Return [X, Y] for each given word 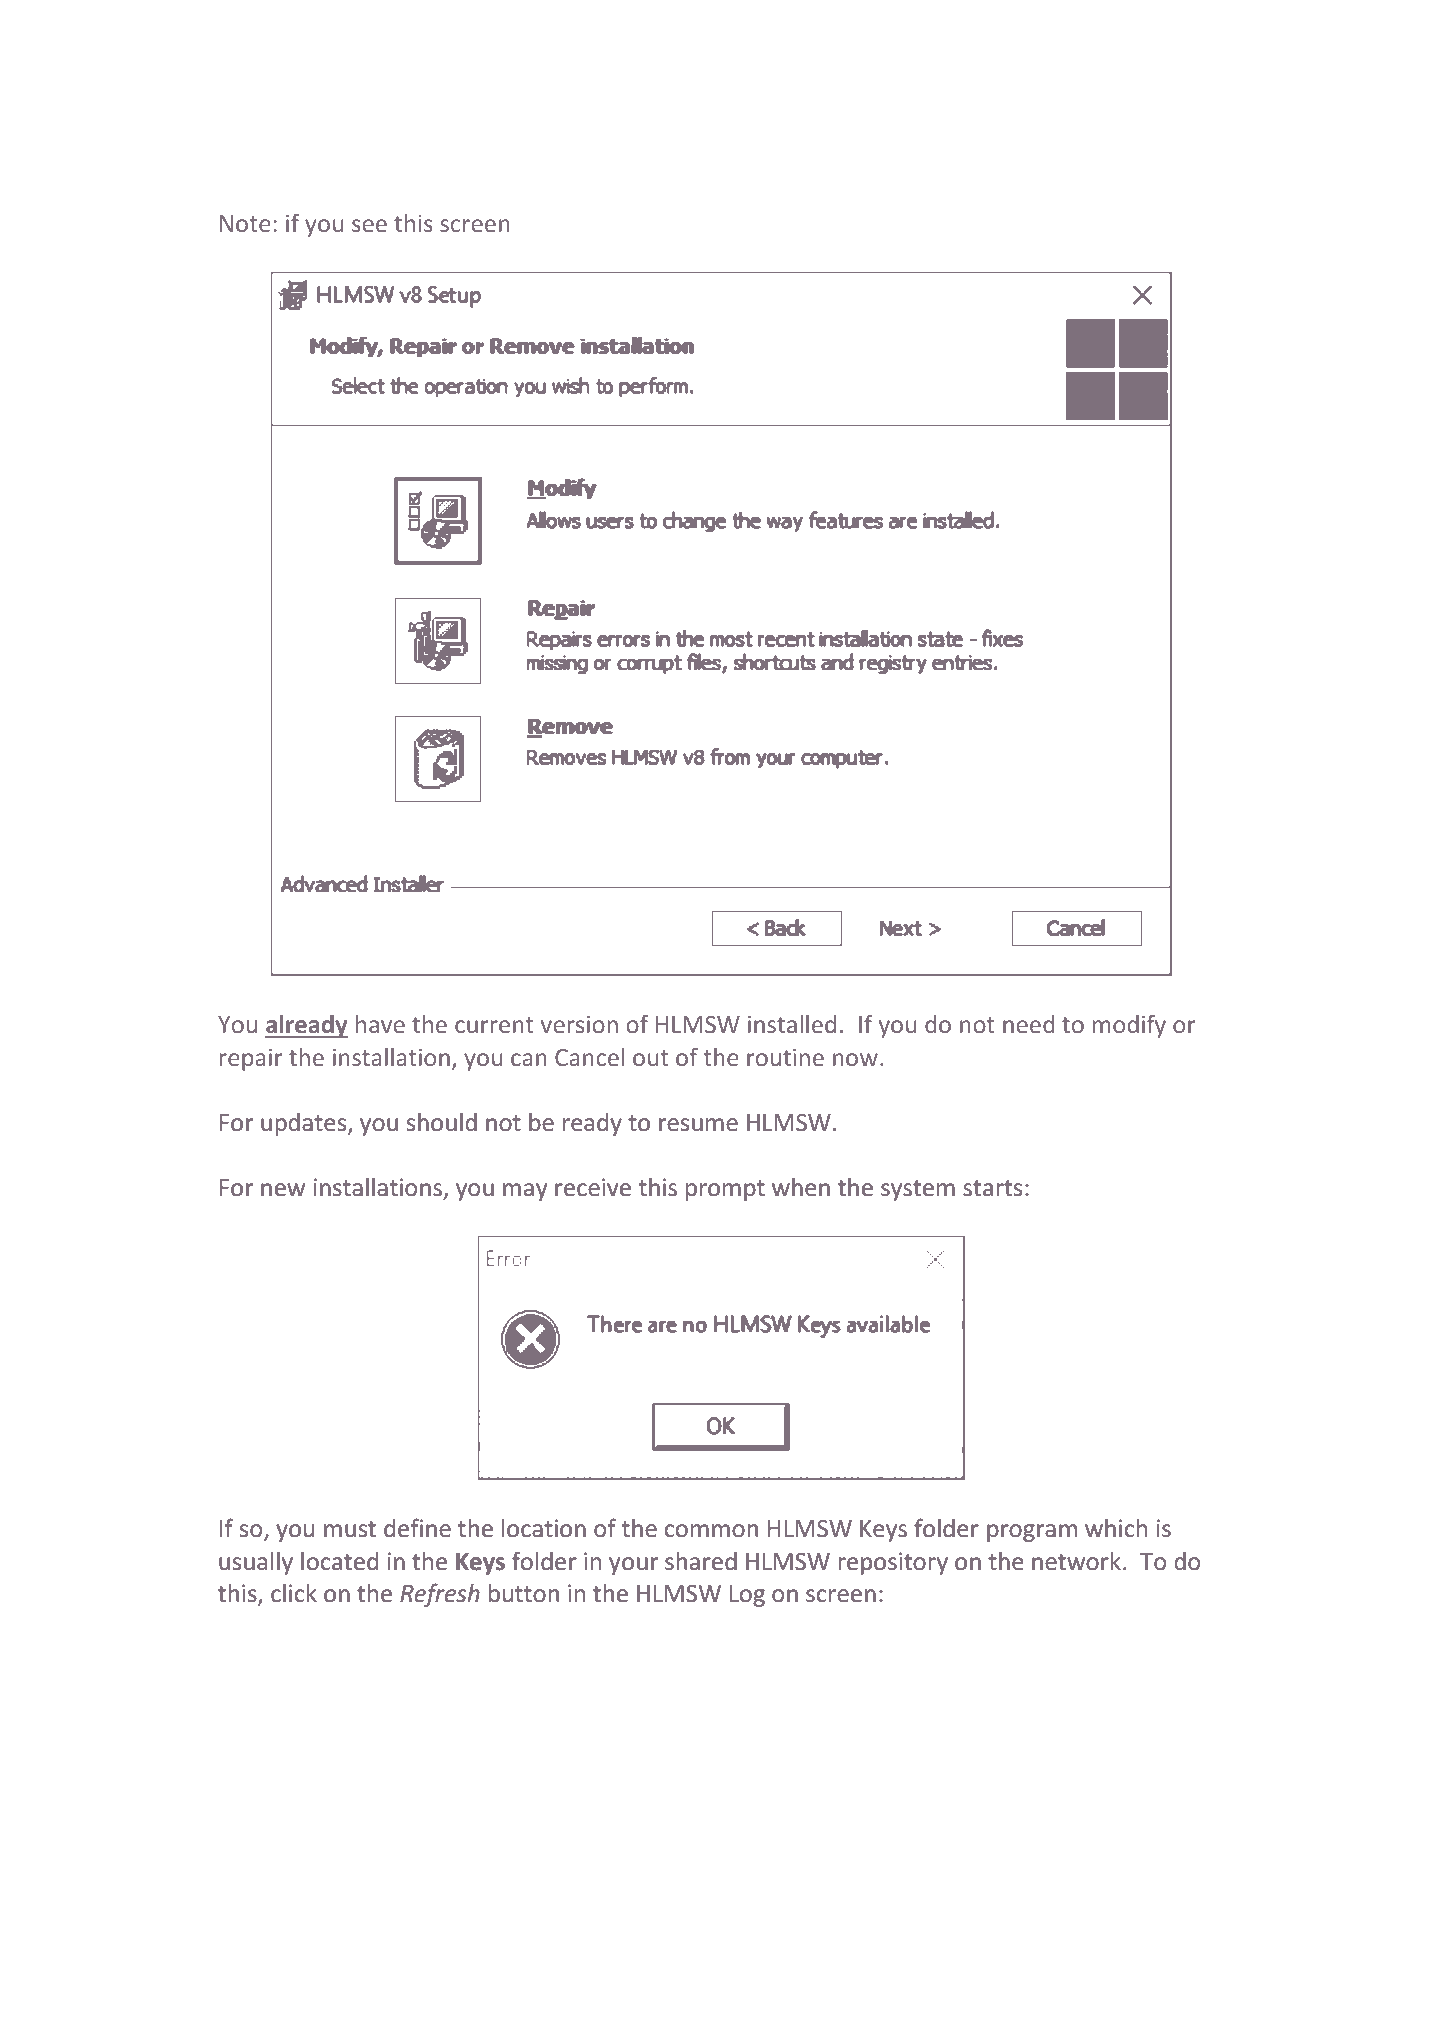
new [283, 1190]
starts [992, 1188]
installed [792, 1024]
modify [1129, 1026]
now [855, 1059]
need [1029, 1024]
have [380, 1024]
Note [245, 223]
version [579, 1024]
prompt [725, 1190]
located [339, 1561]
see [369, 225]
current [494, 1025]
